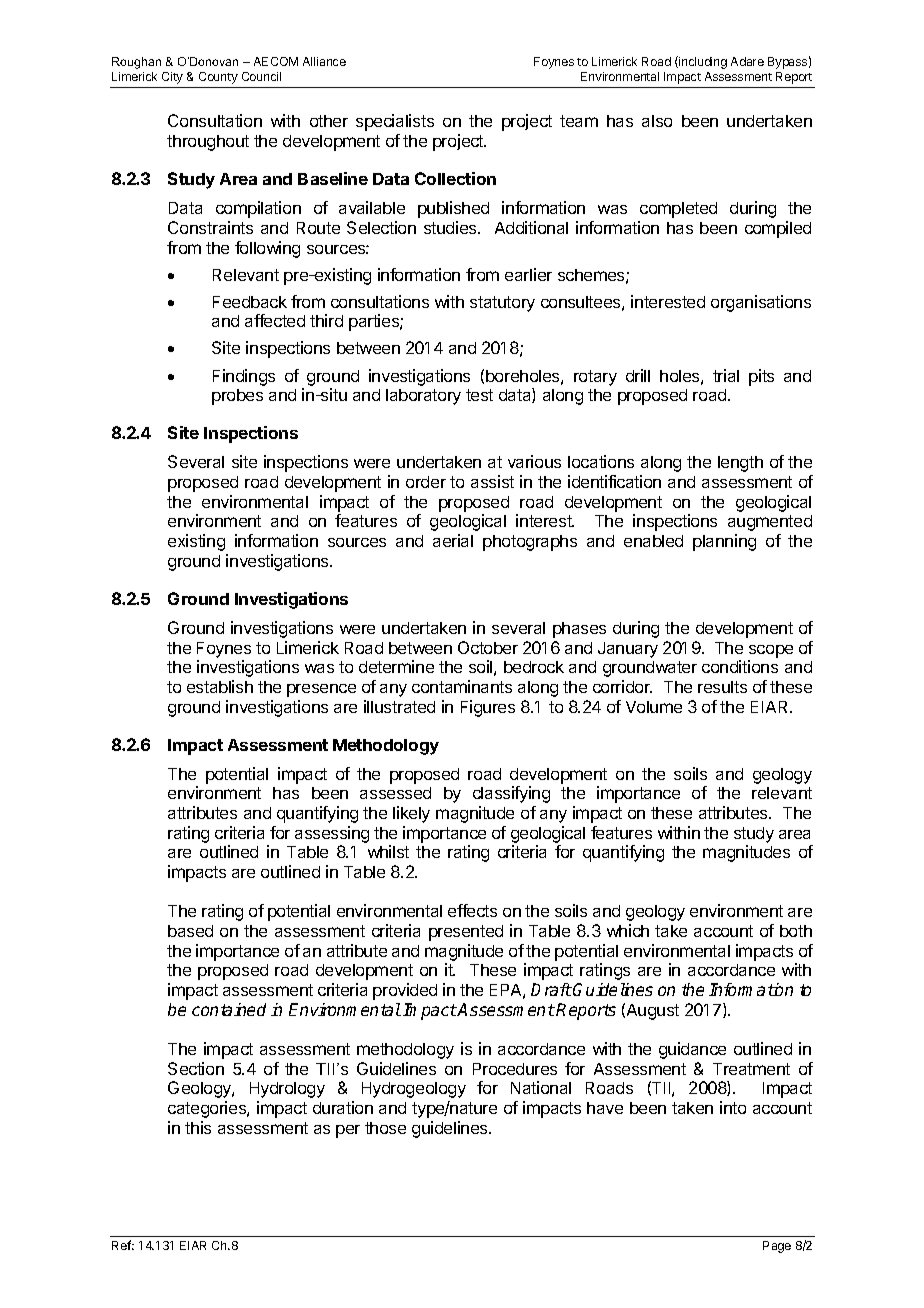  I want to click on Collection, so click(455, 178).
